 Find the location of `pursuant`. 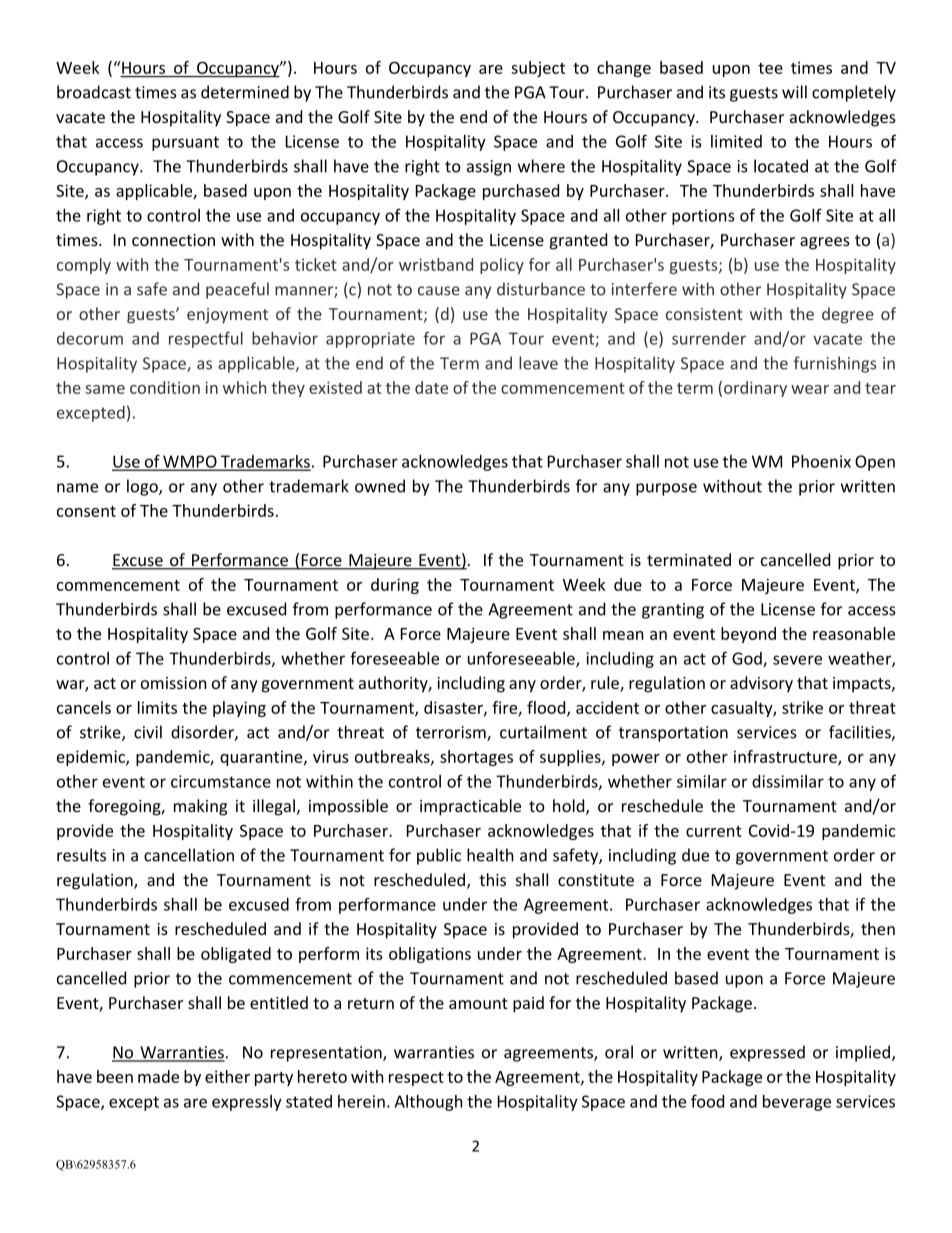

pursuant is located at coordinates (185, 143).
